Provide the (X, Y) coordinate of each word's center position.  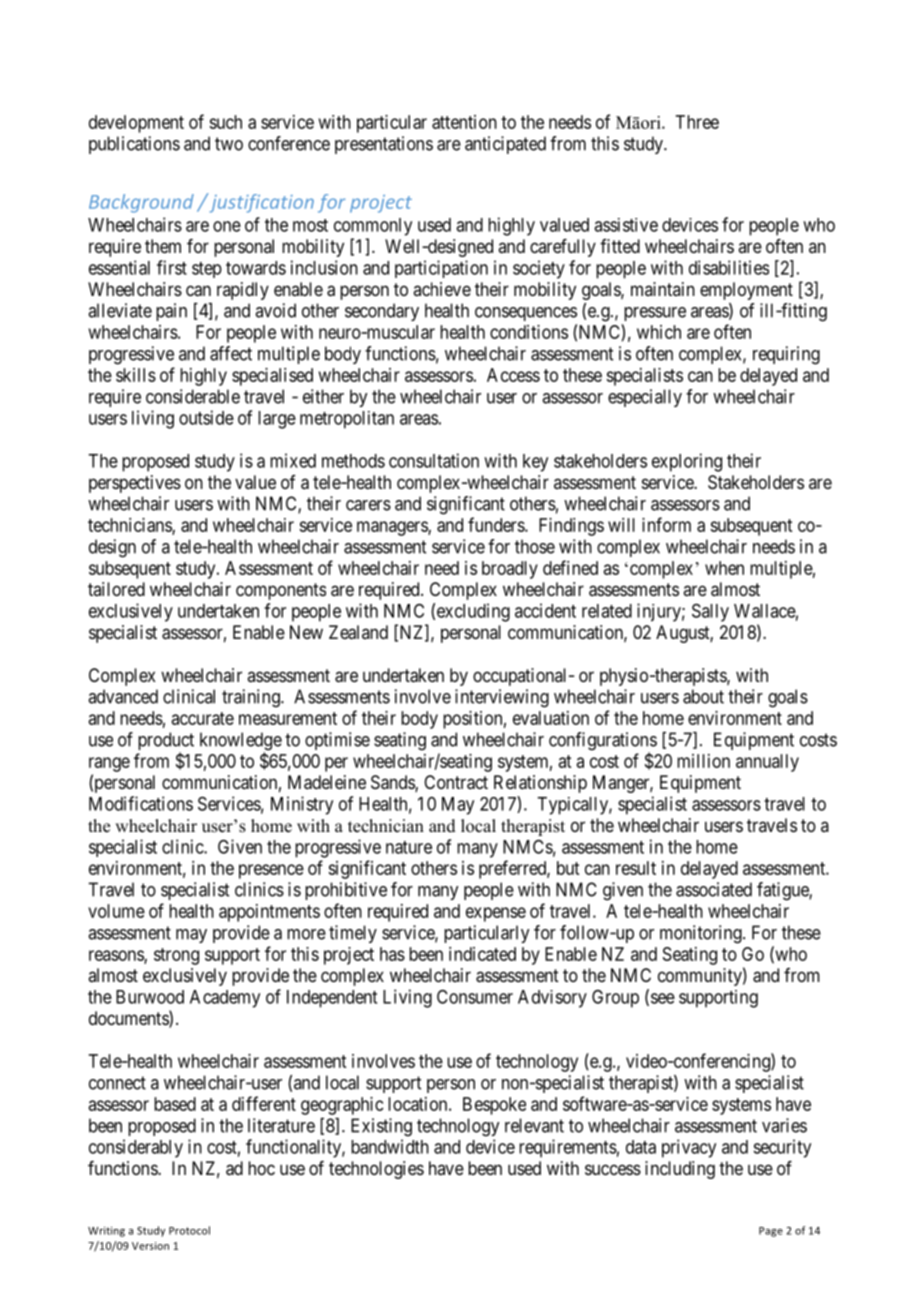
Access (513, 375)
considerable (193, 396)
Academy (225, 999)
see (661, 999)
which (659, 332)
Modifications (141, 803)
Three (697, 122)
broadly (510, 570)
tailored (116, 589)
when (724, 568)
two (229, 144)
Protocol (189, 1230)
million (703, 761)
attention (464, 122)
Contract (456, 782)
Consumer (475, 996)
